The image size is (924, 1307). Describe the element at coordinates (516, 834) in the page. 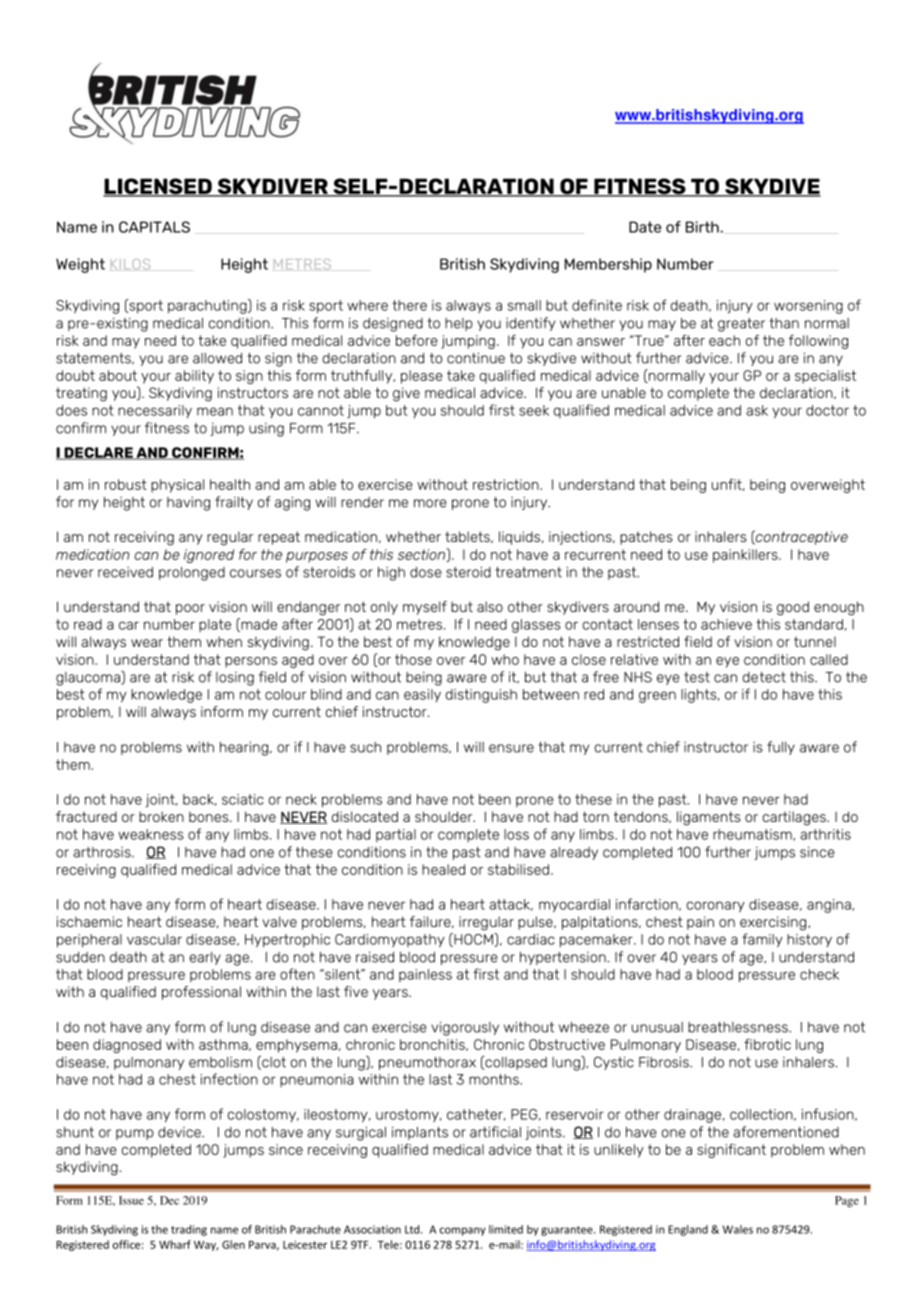

I see `loss` at that location.
